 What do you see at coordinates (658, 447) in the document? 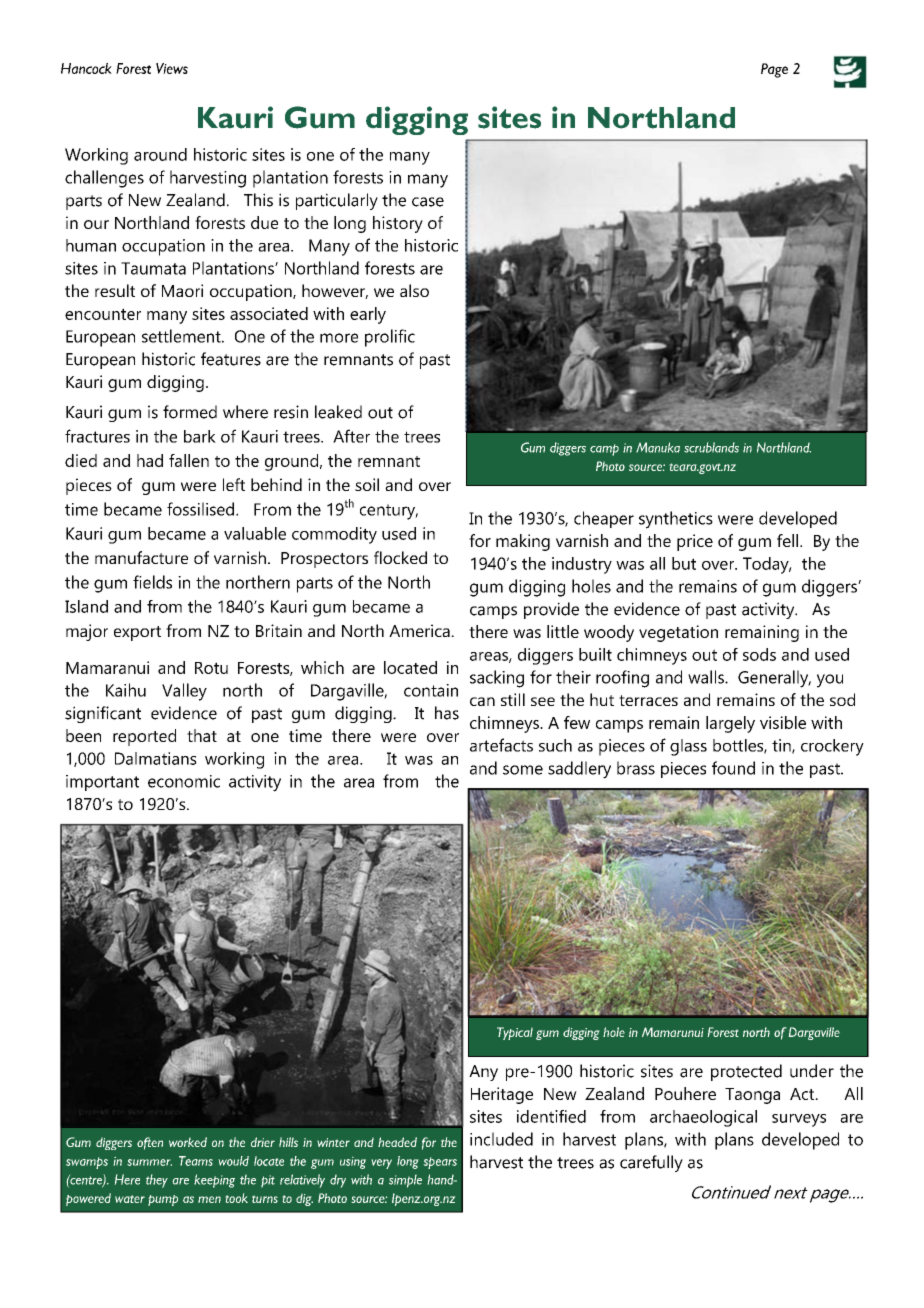
I see `Manuka` at bounding box center [658, 447].
